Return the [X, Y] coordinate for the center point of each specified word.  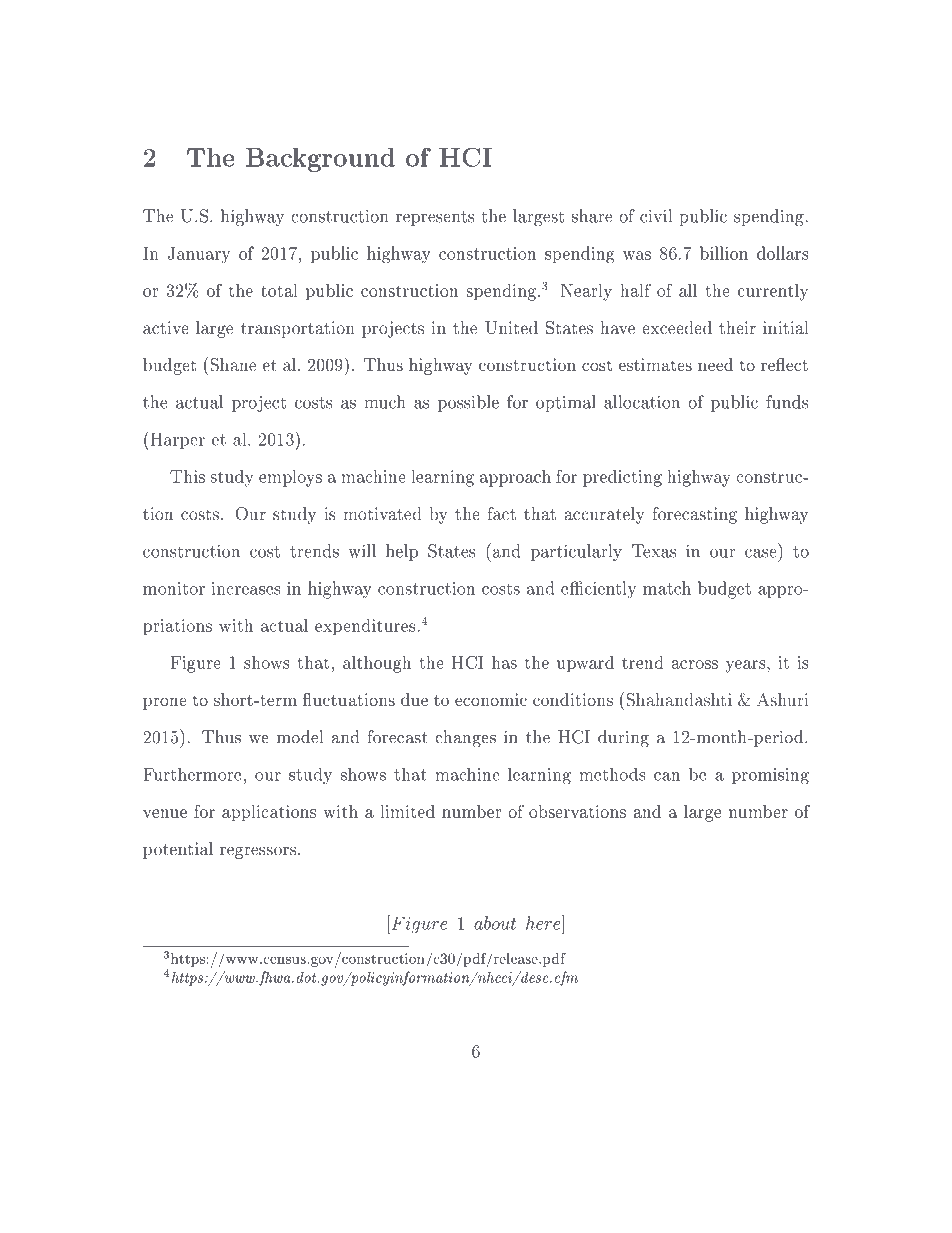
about [495, 923]
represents [435, 218]
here [544, 922]
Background [320, 159]
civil [656, 216]
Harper [176, 440]
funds [787, 402]
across [694, 664]
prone [165, 703]
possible [468, 403]
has [504, 662]
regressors [259, 852]
